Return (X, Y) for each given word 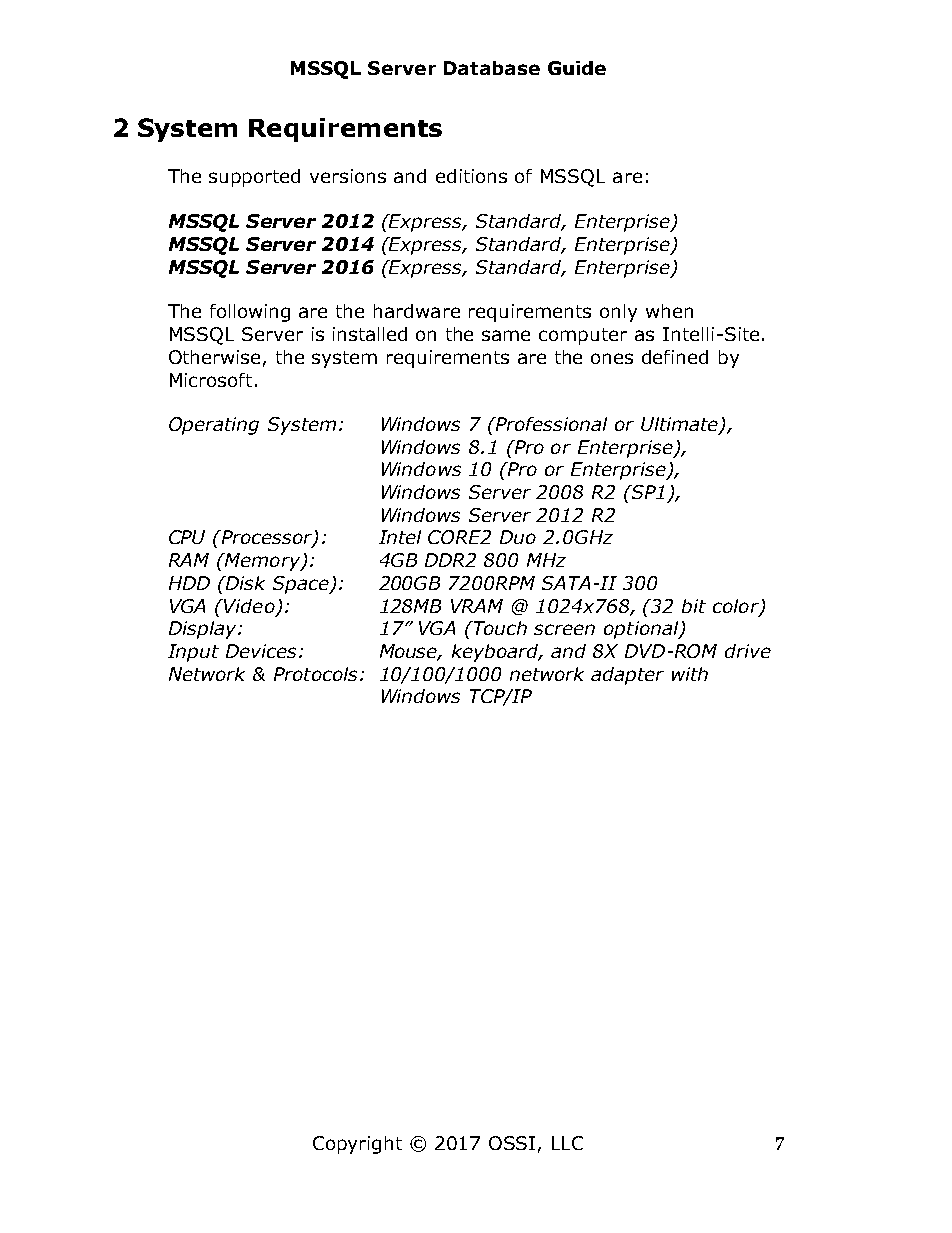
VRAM (477, 606)
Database (492, 68)
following (250, 313)
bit (694, 606)
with (690, 674)
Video (248, 606)
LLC (567, 1143)
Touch (499, 628)
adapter (627, 676)
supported (254, 178)
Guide (577, 68)
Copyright (357, 1145)
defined (675, 357)
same (506, 335)
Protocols (315, 674)
